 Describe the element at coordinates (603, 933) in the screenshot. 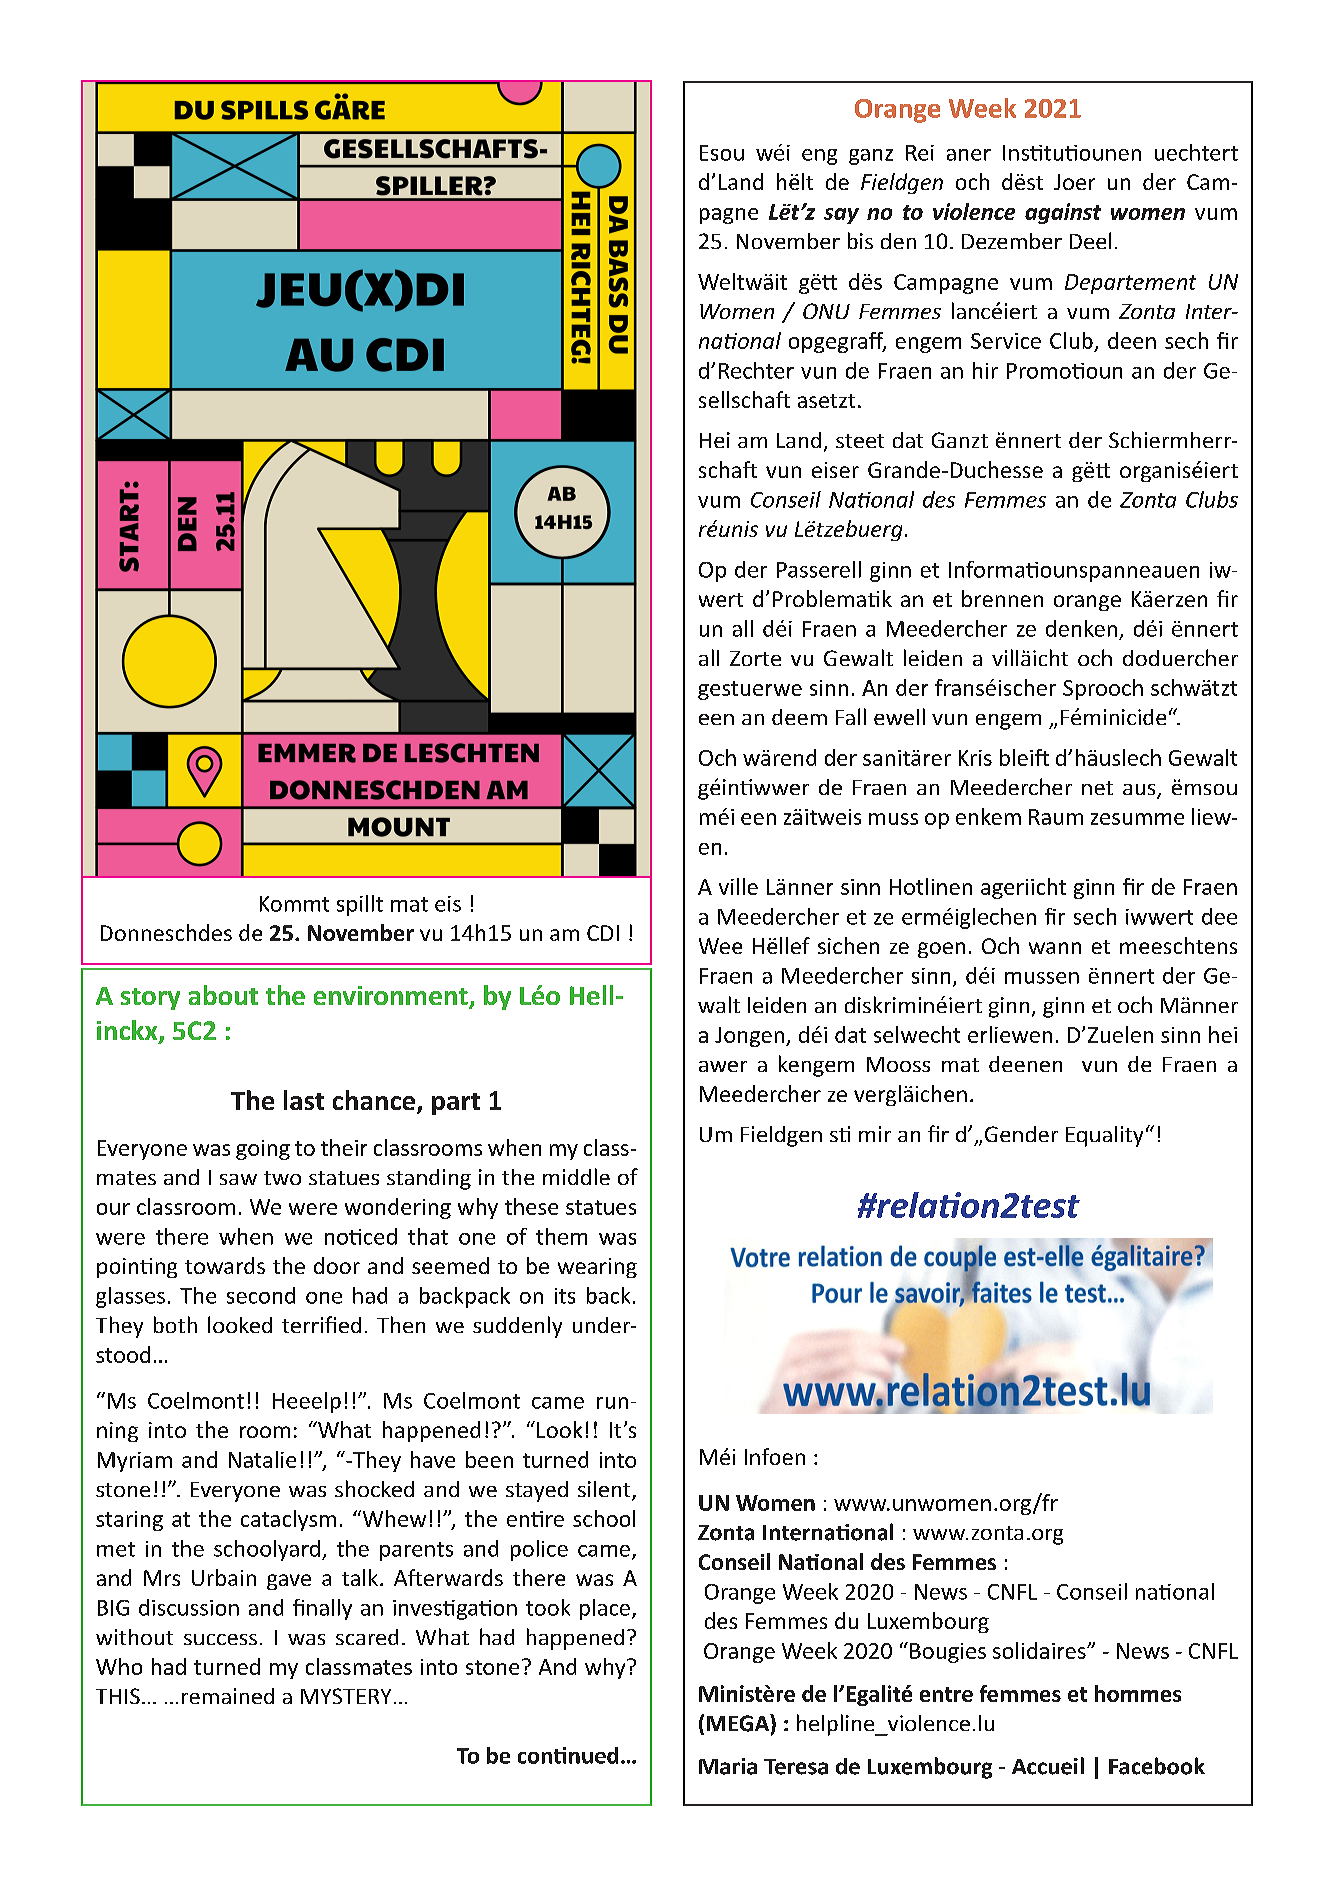

I see `CDI` at that location.
